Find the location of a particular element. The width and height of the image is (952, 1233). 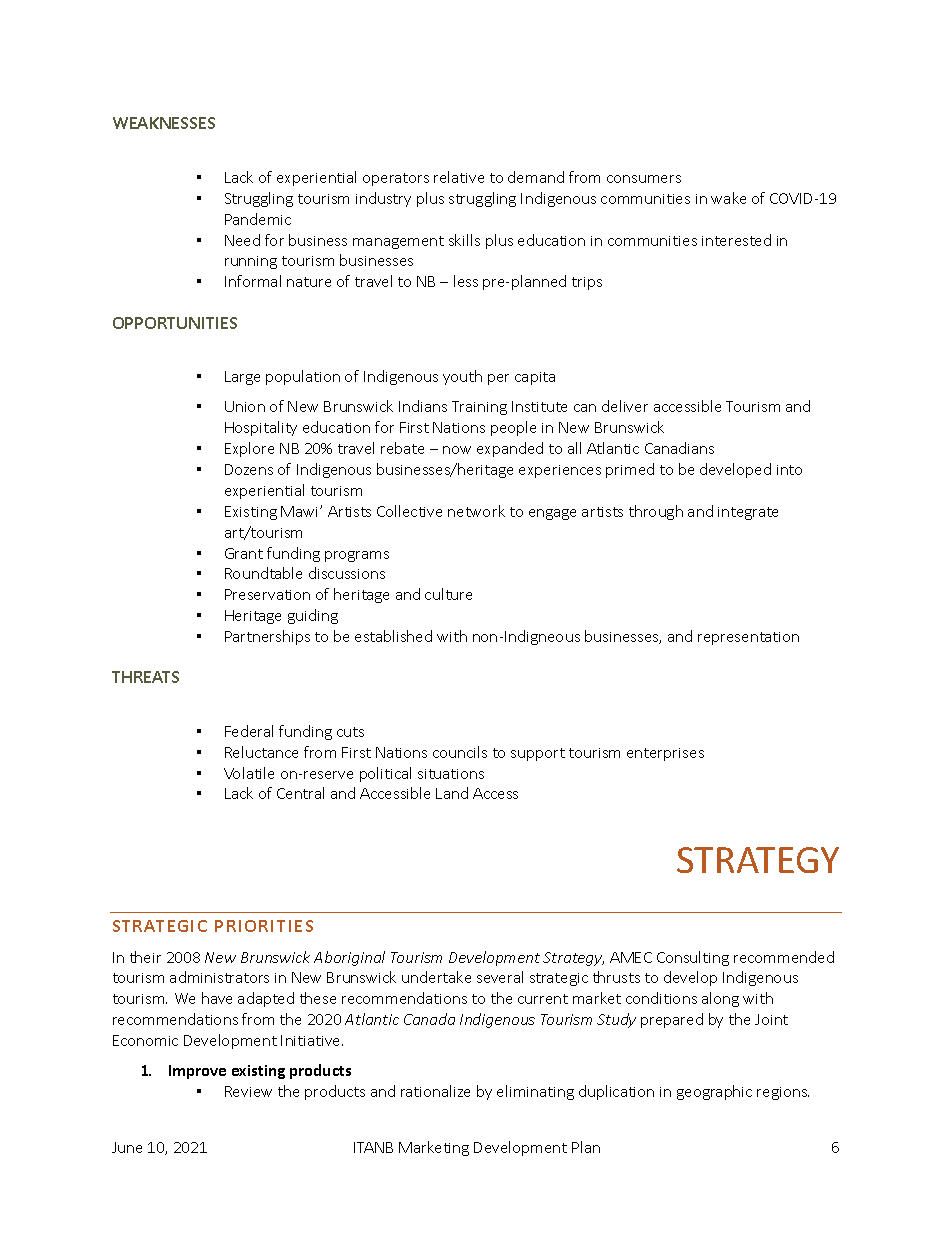

representation is located at coordinates (748, 638).
